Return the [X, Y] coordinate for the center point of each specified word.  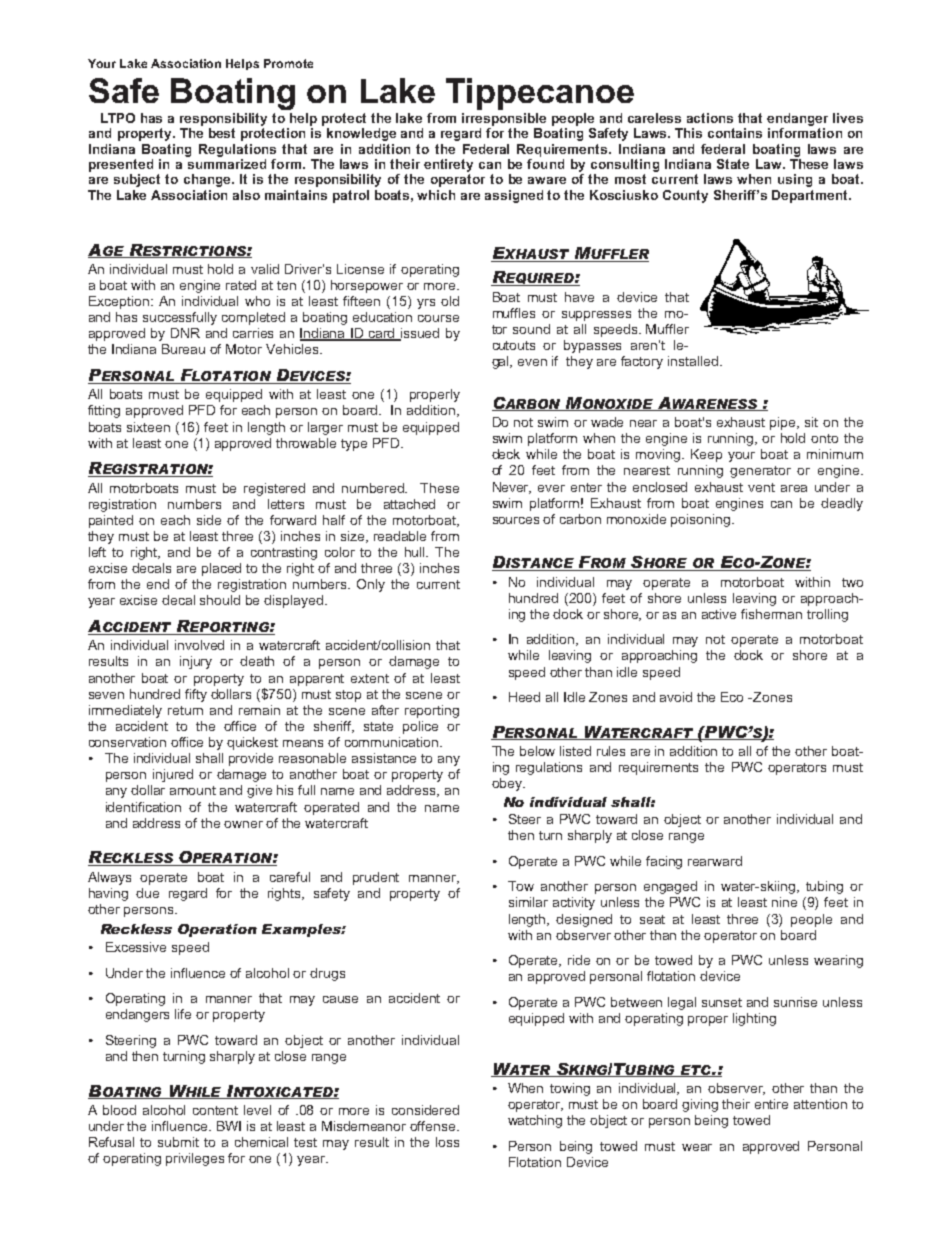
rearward [715, 861]
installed [693, 361]
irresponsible [504, 119]
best [222, 133]
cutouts [514, 345]
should [220, 600]
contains [735, 133]
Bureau [183, 349]
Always [109, 878]
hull [416, 552]
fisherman [771, 614]
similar [528, 902]
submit [178, 1142]
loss [447, 1142]
